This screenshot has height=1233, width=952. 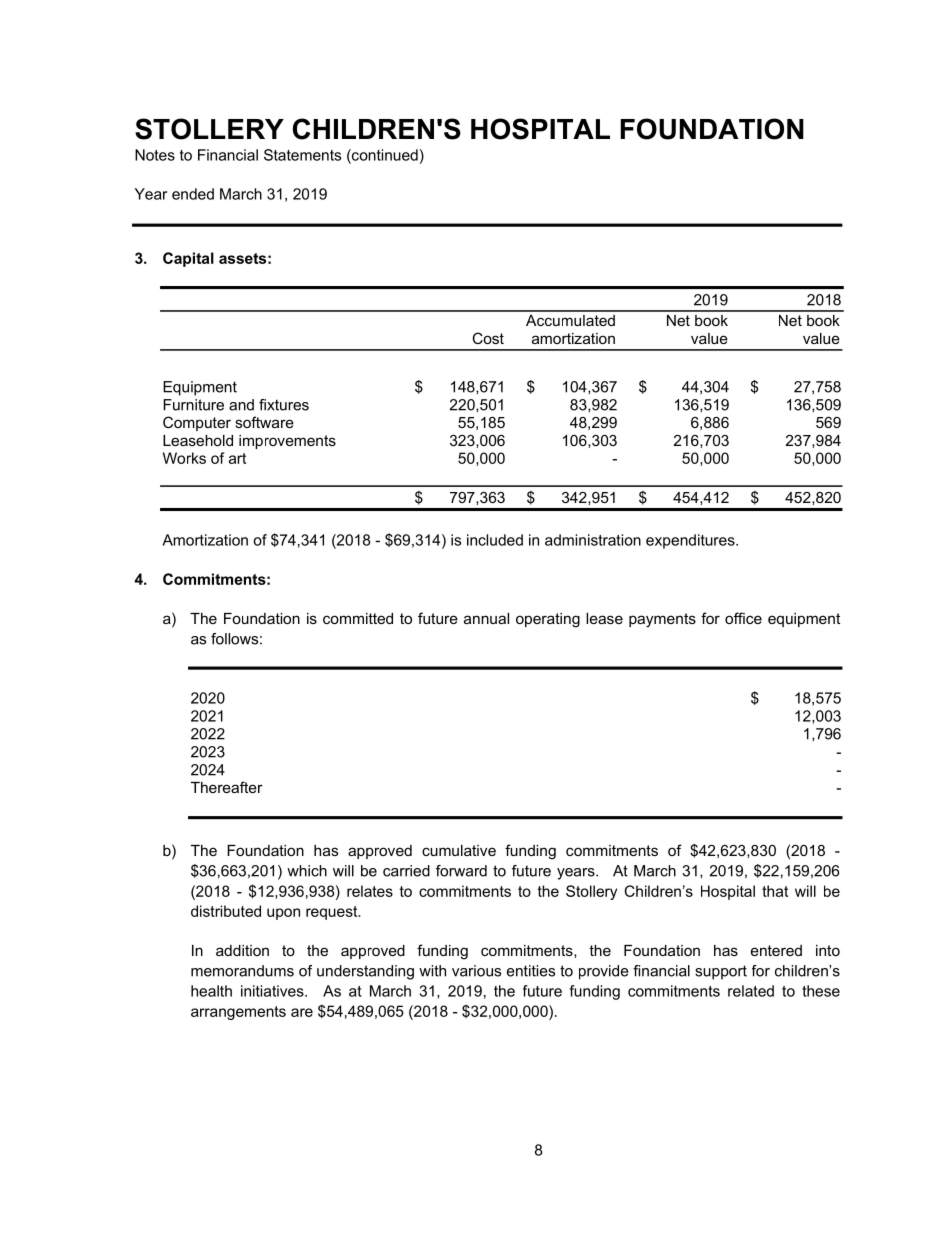 What do you see at coordinates (237, 458) in the screenshot?
I see `art` at bounding box center [237, 458].
